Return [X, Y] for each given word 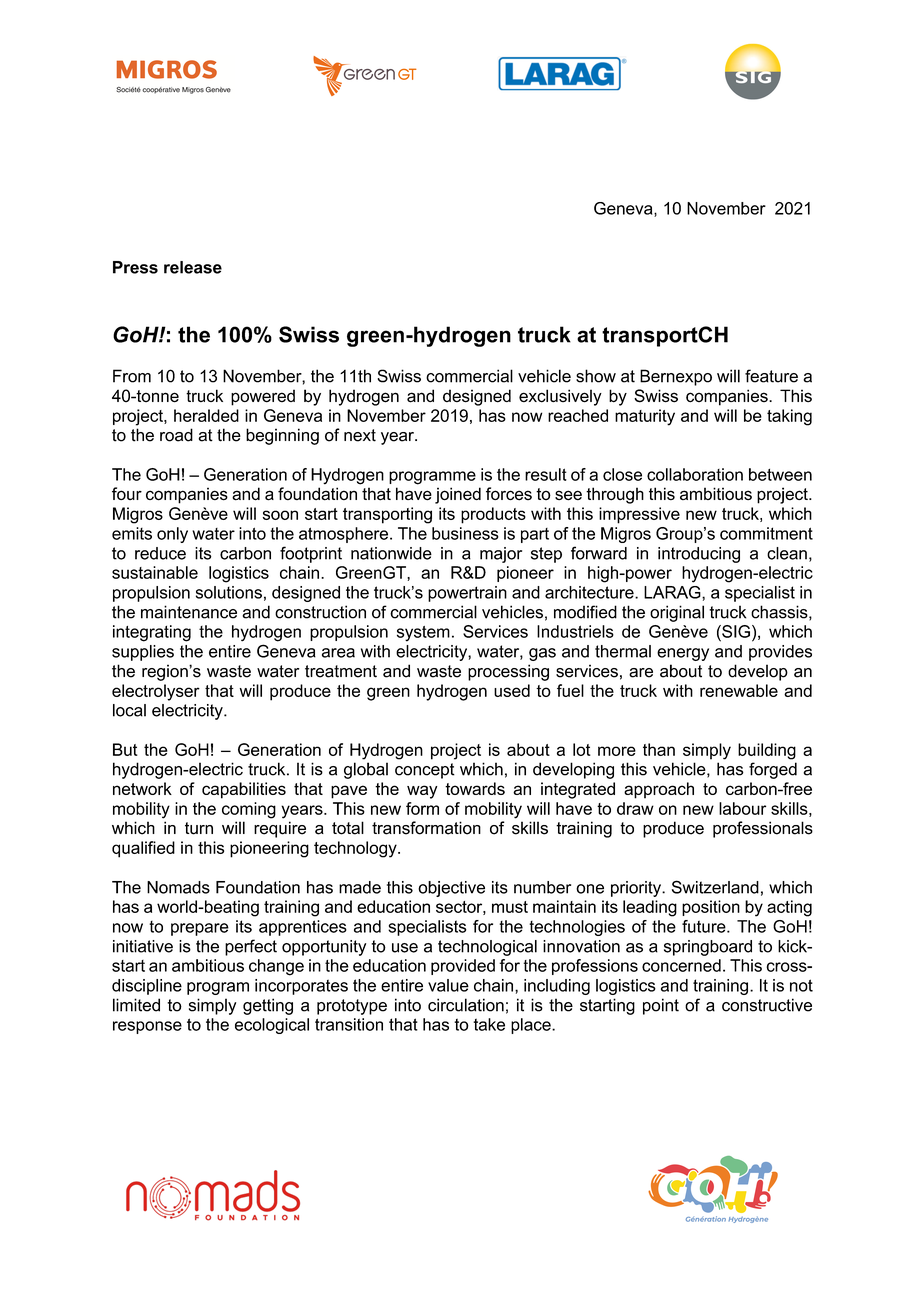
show [596, 376]
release [193, 267]
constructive [767, 1005]
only [172, 535]
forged [773, 770]
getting [268, 1006]
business [465, 533]
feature [771, 376]
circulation [466, 1005]
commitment [766, 533]
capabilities [244, 790]
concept [425, 771]
